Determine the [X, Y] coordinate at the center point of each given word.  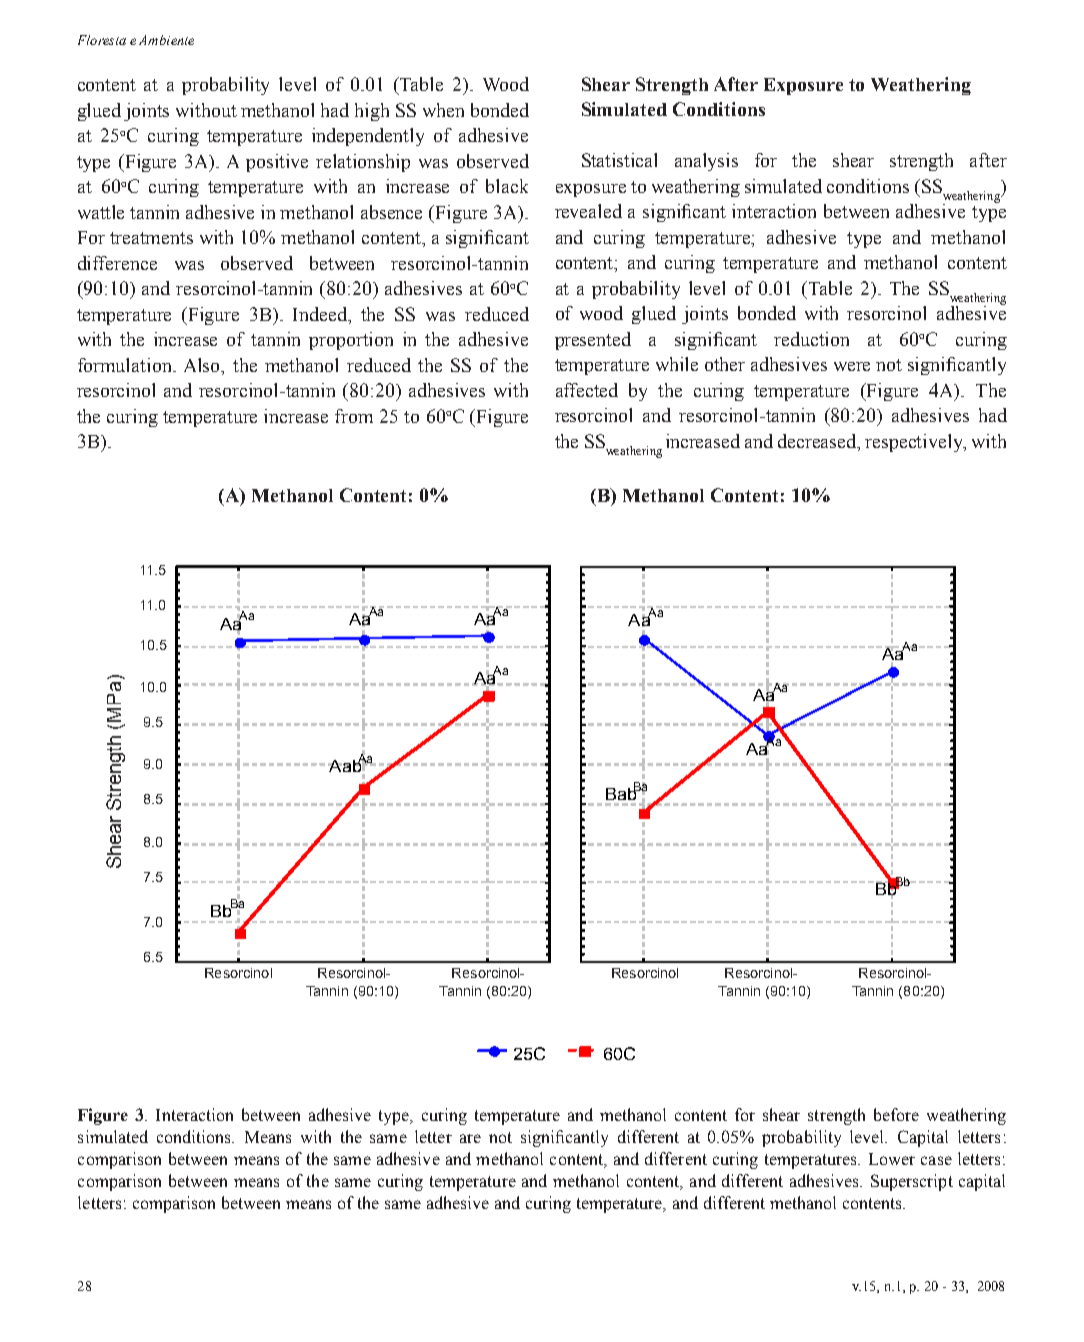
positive [277, 163]
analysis [706, 162]
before [896, 1114]
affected [587, 390]
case [936, 1160]
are [470, 1138]
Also [203, 365]
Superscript [912, 1182]
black [507, 186]
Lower [892, 1159]
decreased [819, 442]
